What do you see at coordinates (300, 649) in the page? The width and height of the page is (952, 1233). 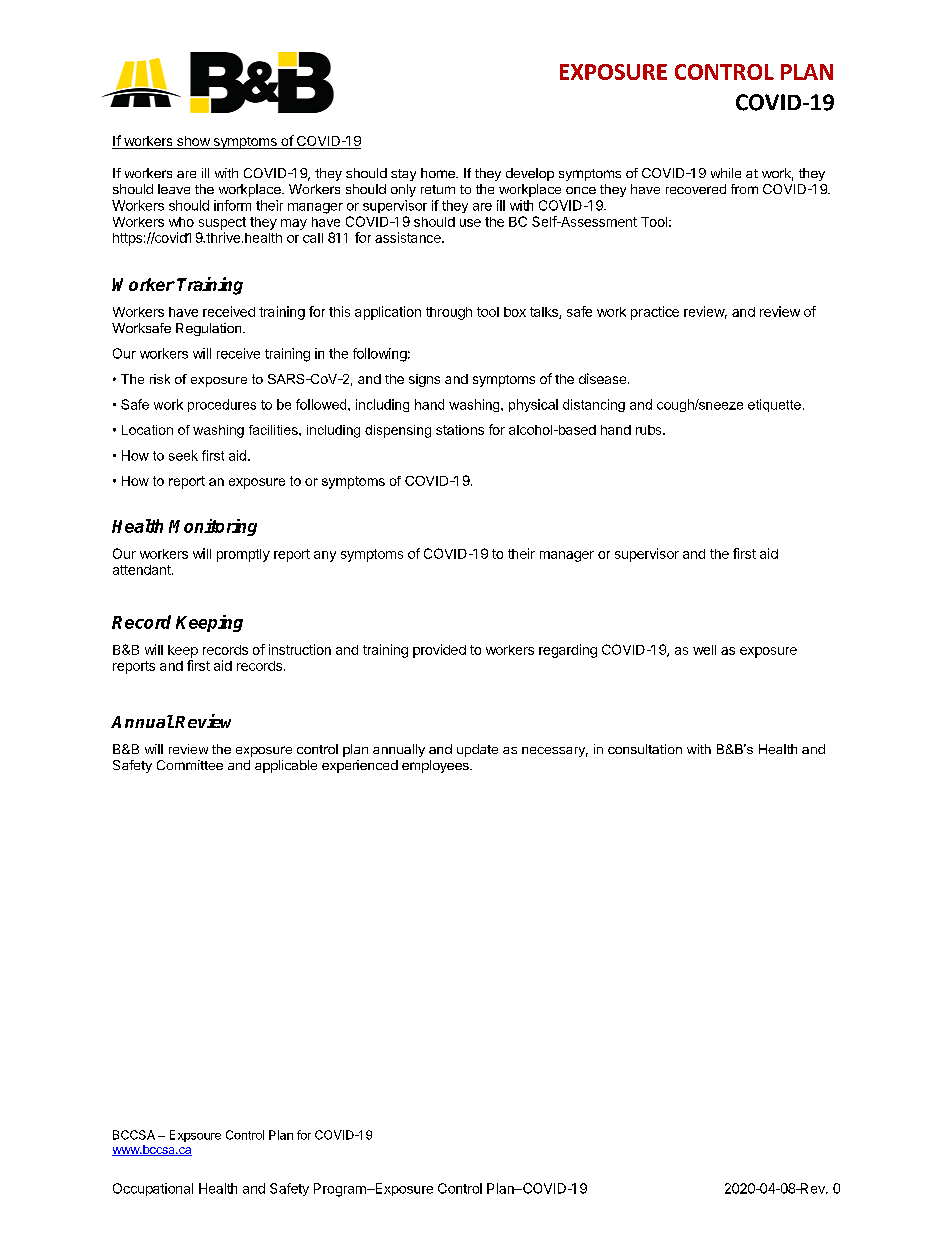 I see `instruction` at bounding box center [300, 649].
